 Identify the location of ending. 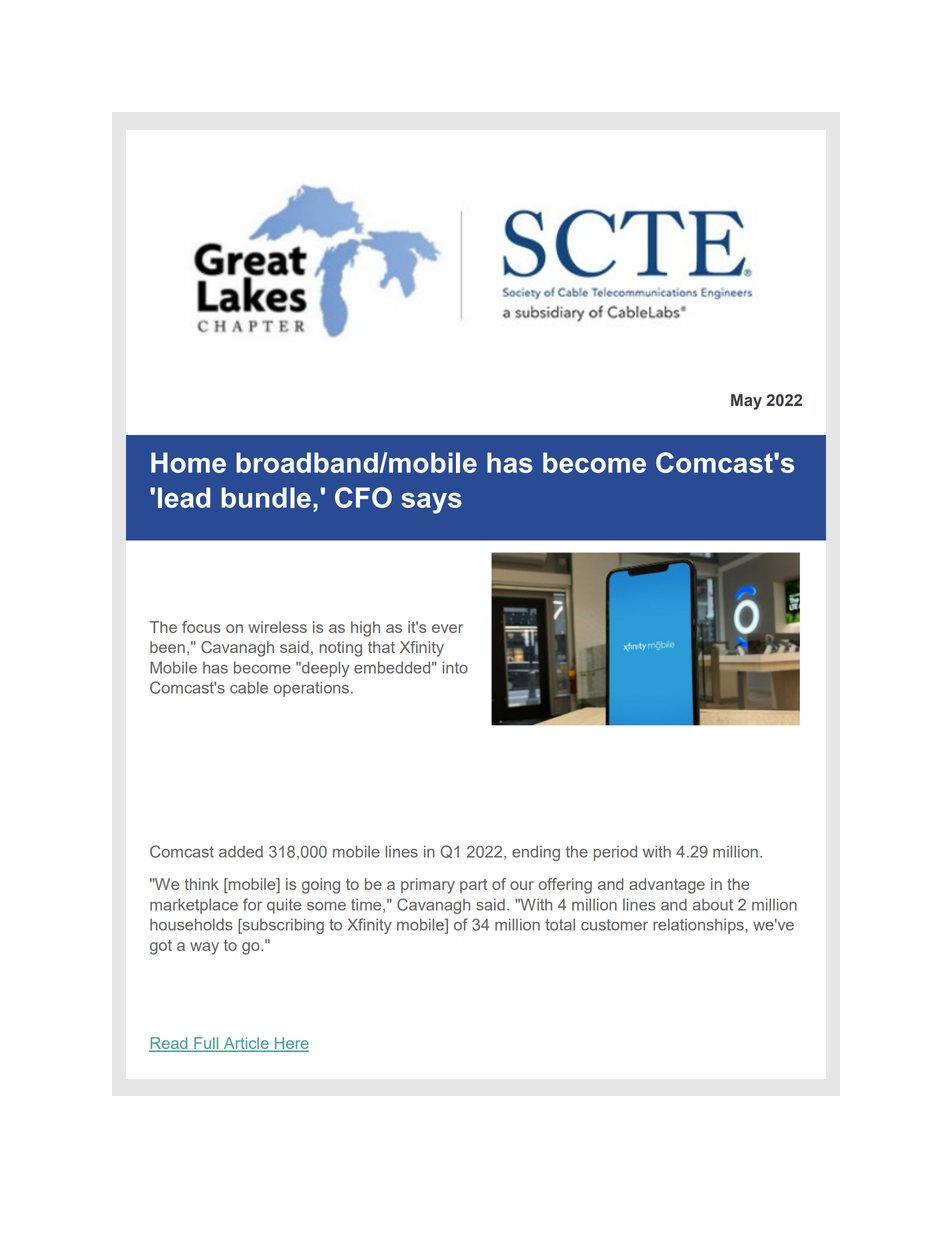
(536, 853).
